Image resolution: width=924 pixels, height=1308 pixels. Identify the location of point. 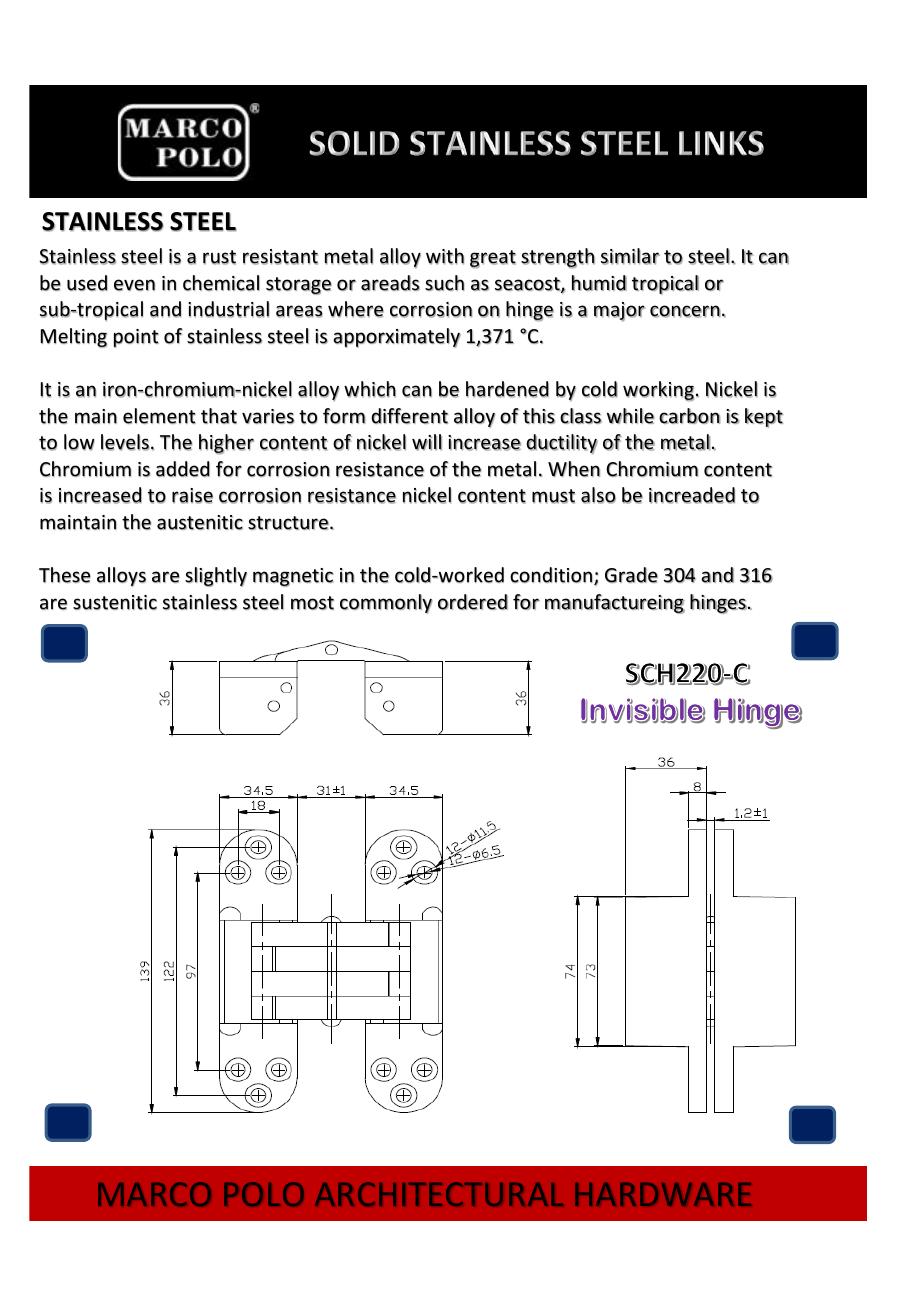
(136, 338).
